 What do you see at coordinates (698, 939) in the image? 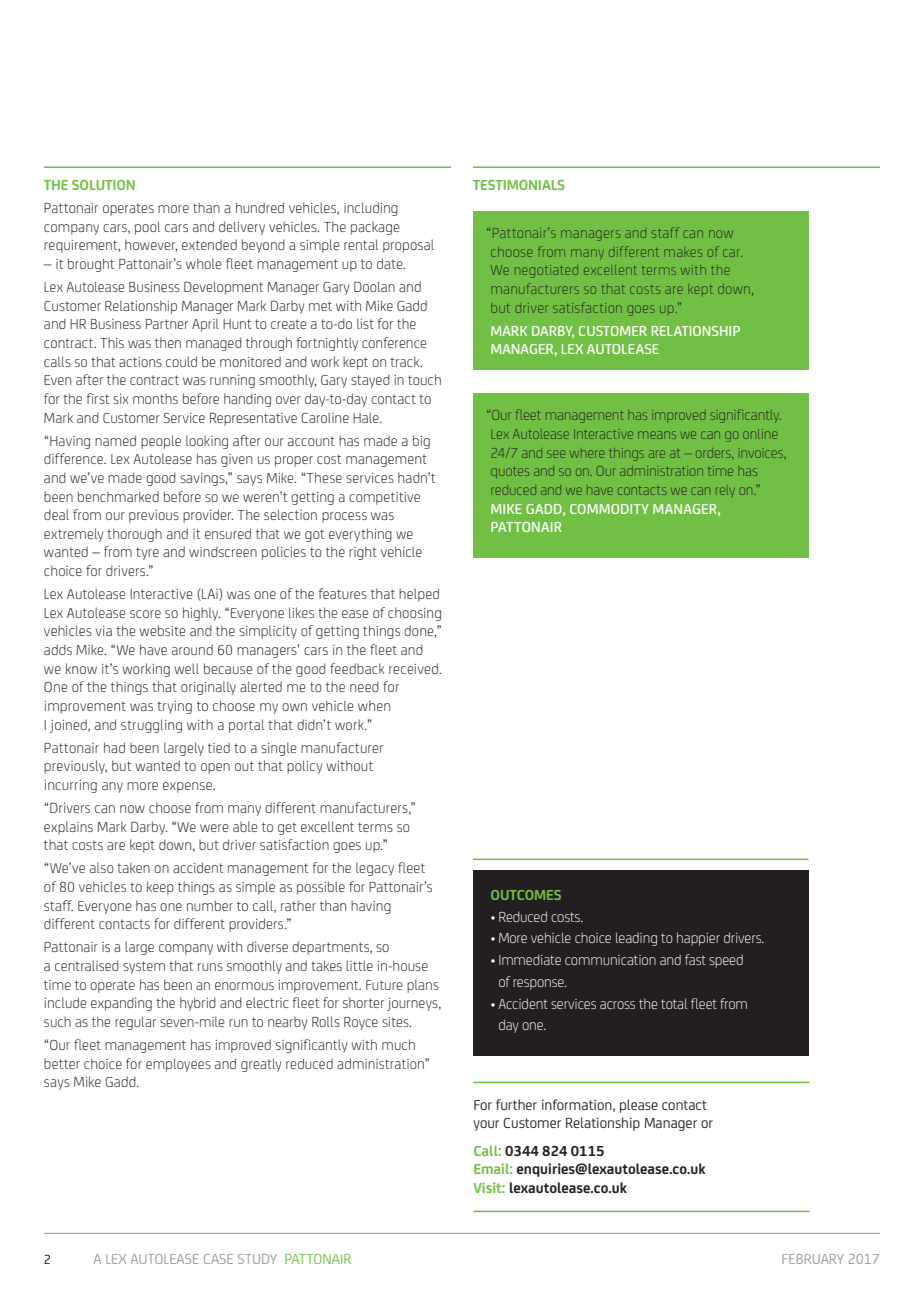
I see `happier` at bounding box center [698, 939].
